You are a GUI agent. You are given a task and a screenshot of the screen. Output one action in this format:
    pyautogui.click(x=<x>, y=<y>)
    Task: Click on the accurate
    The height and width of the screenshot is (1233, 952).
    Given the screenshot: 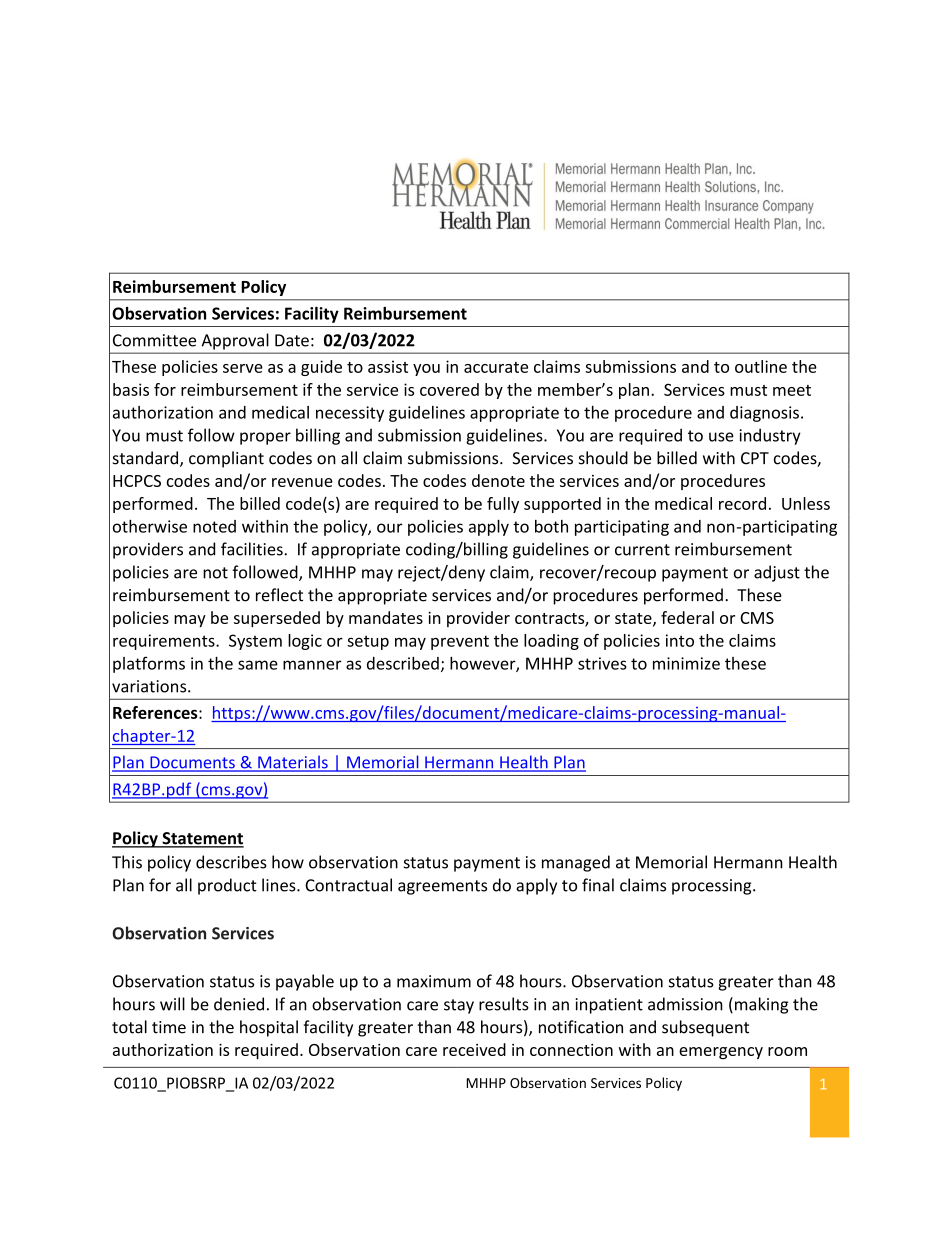 What is the action you would take?
    pyautogui.click(x=496, y=367)
